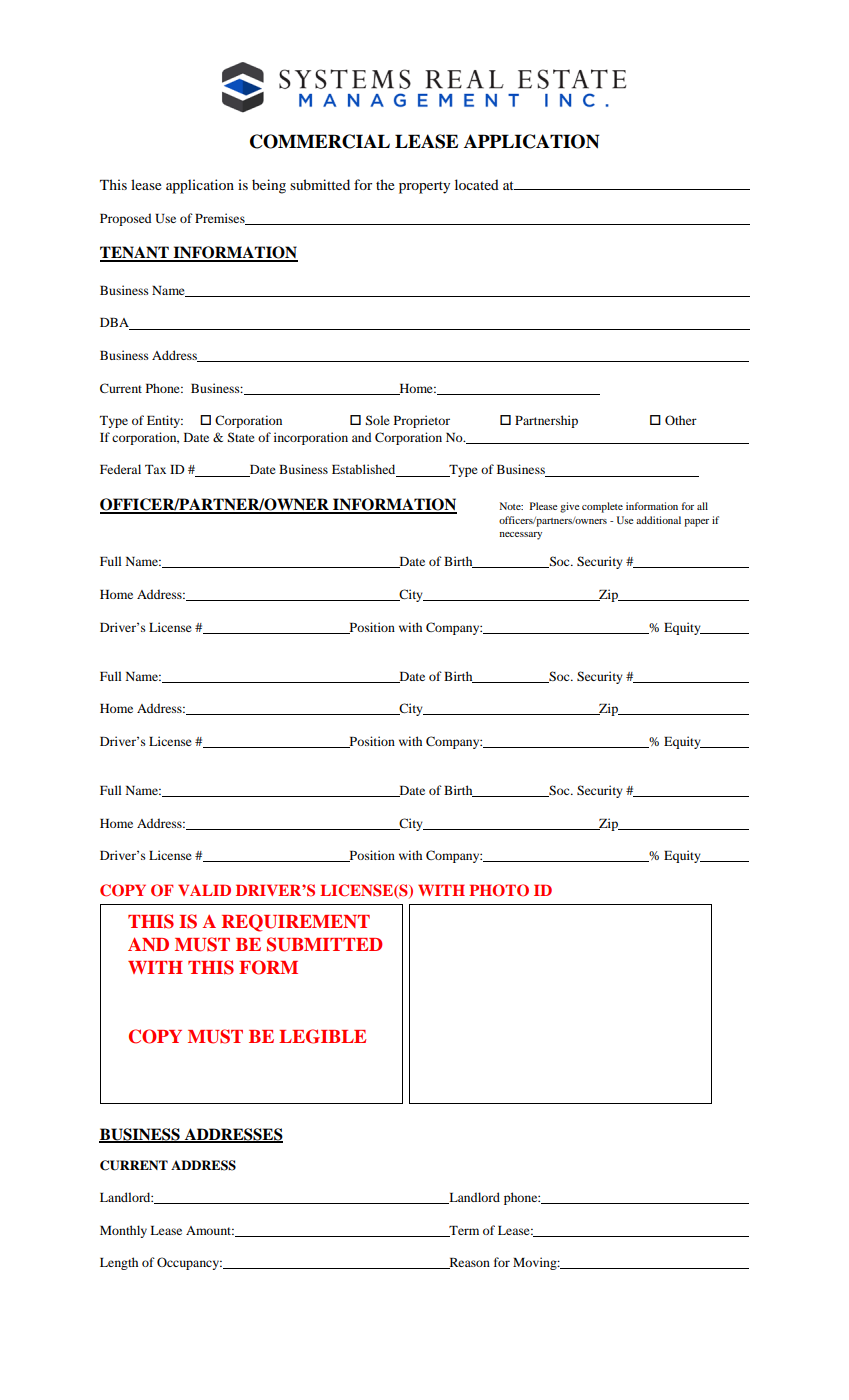  I want to click on located, so click(477, 184).
